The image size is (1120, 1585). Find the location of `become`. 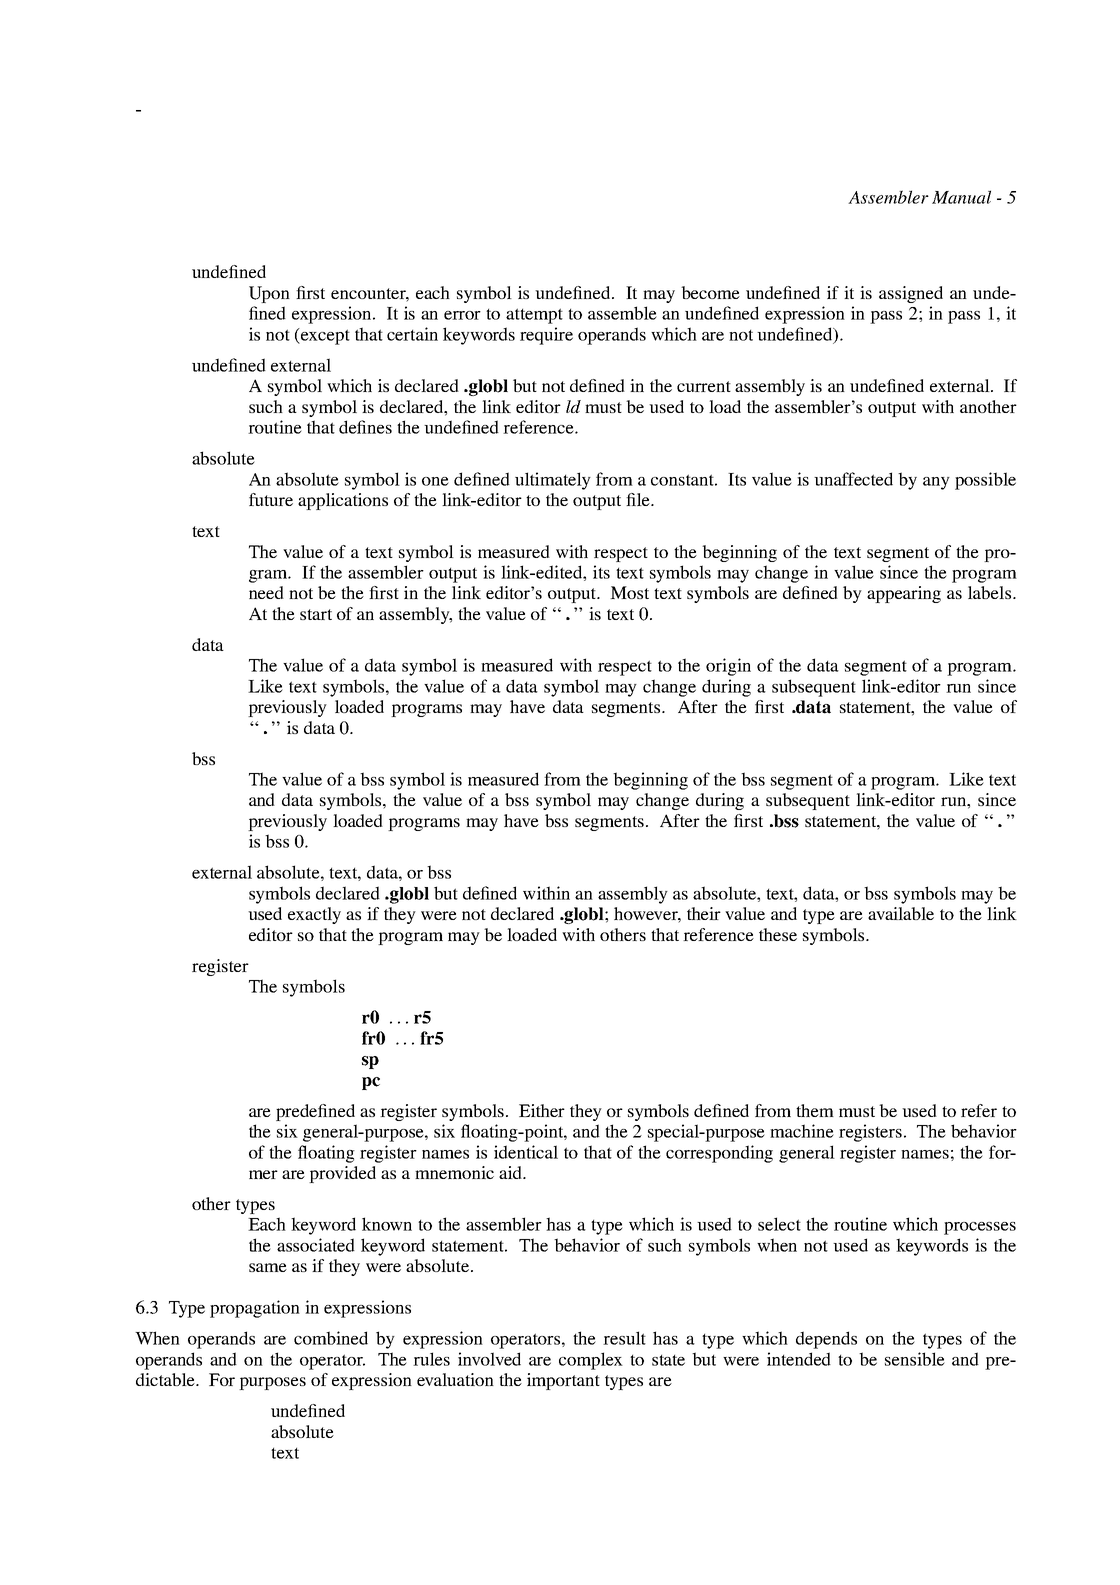

become is located at coordinates (710, 292).
